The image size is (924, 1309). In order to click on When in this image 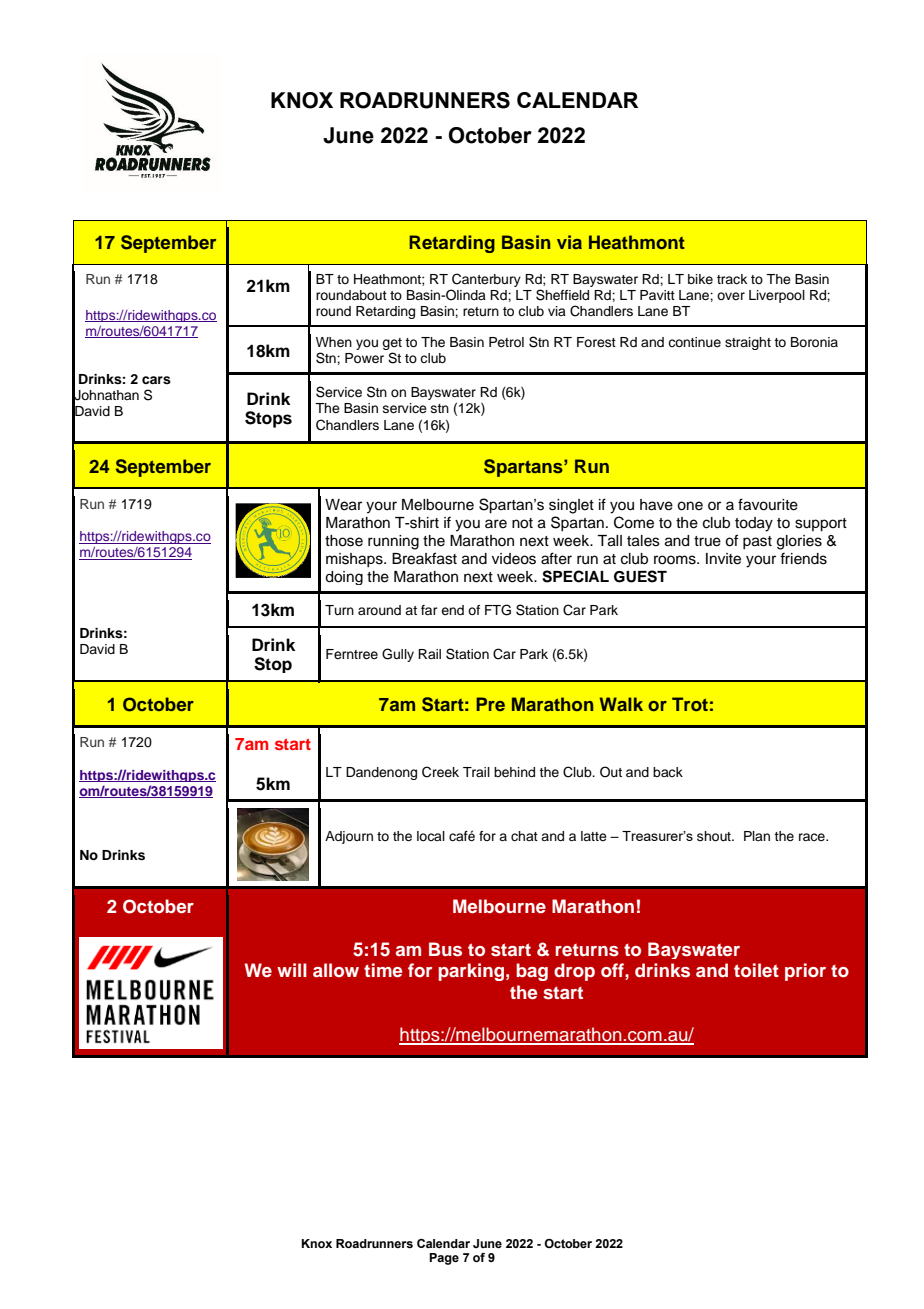, I will do `click(334, 342)`.
